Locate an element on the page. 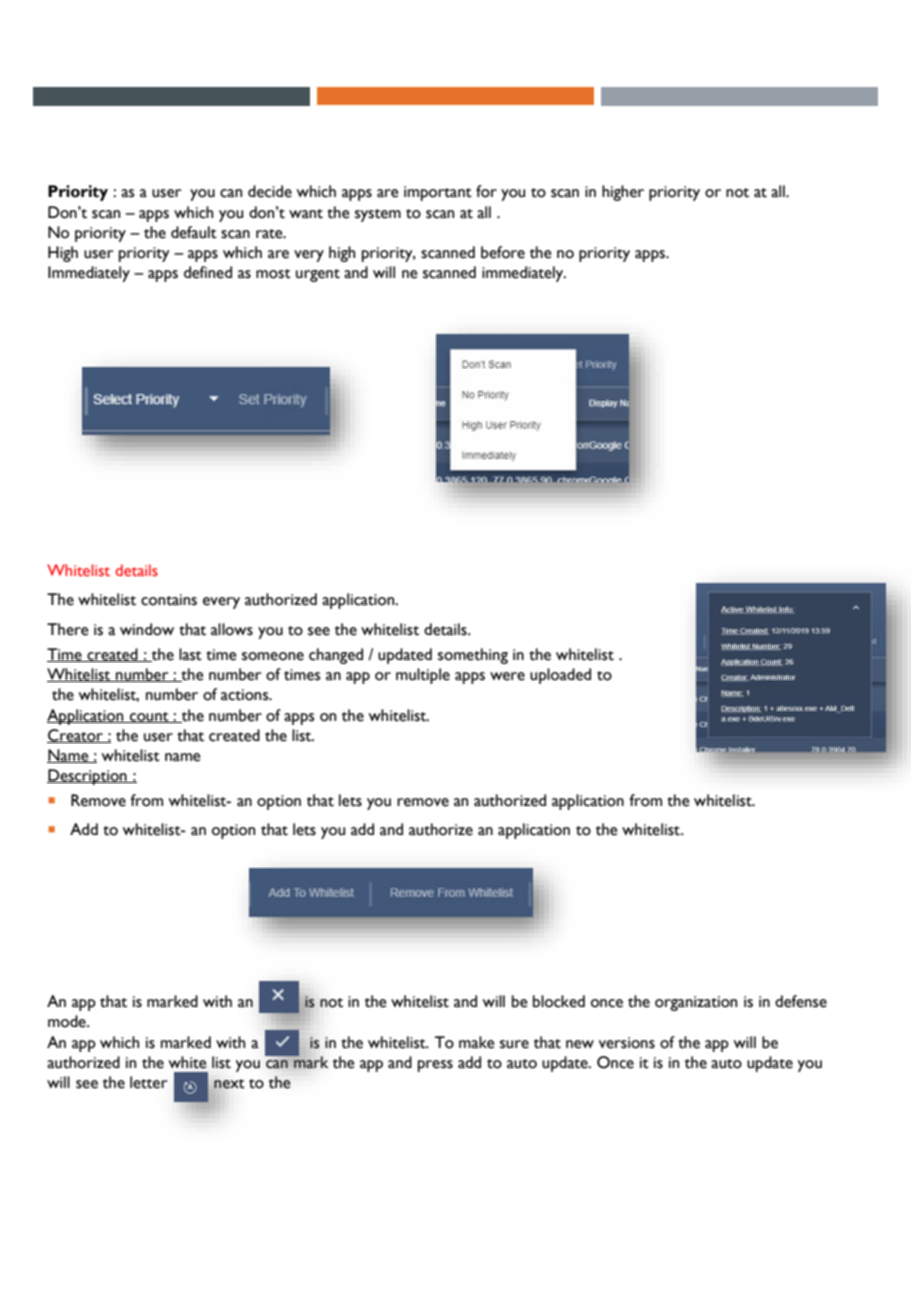  blocked is located at coordinates (559, 1001).
